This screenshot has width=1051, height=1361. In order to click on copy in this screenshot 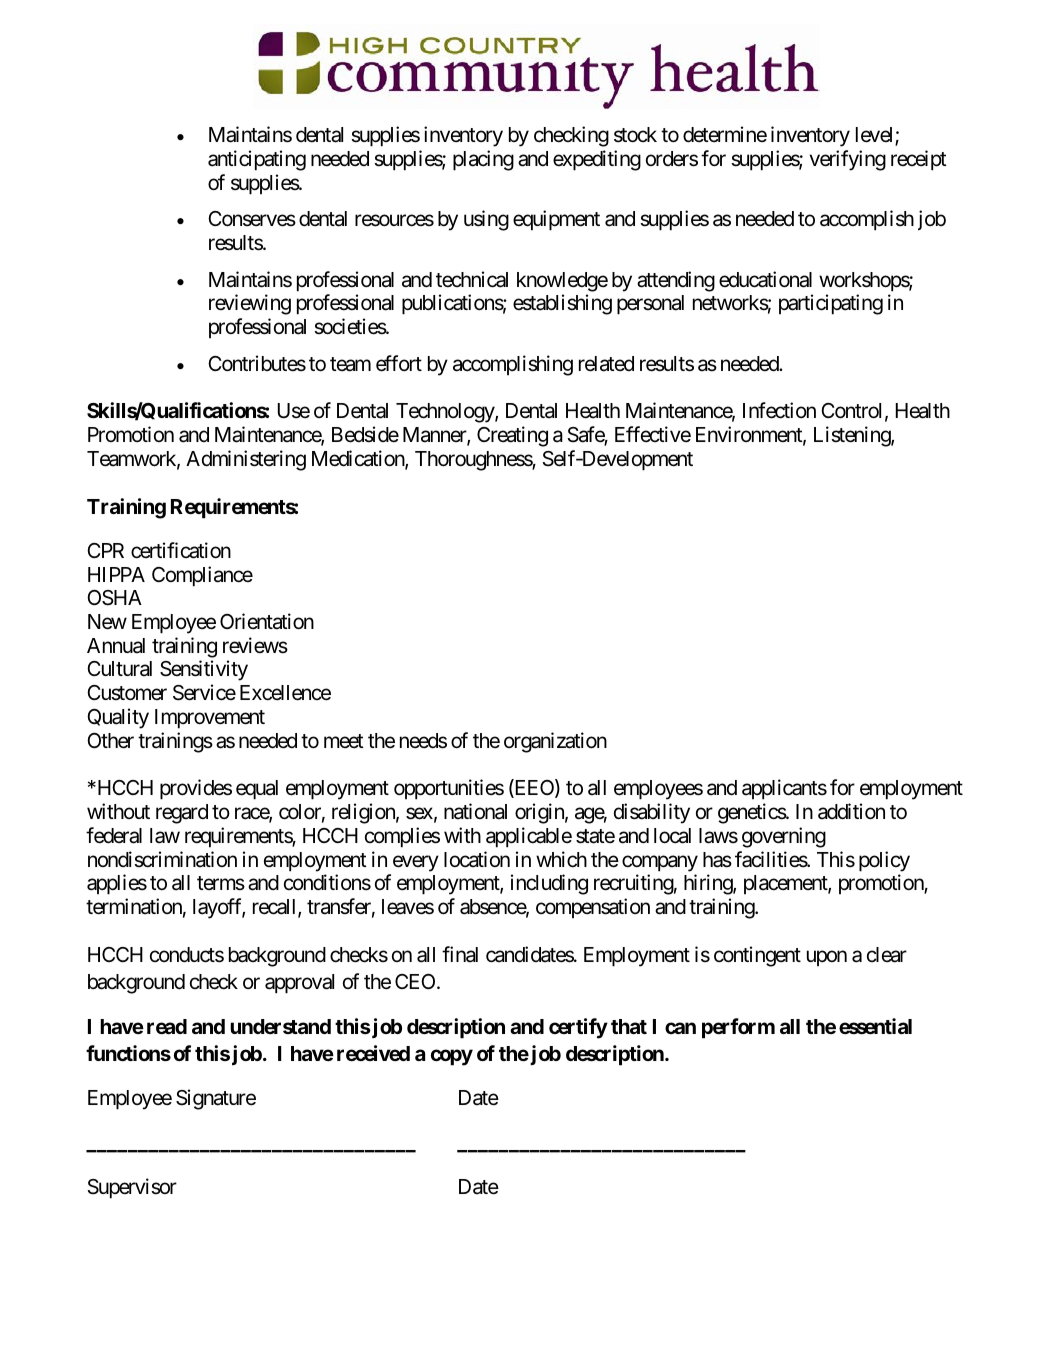, I will do `click(452, 1057)`.
